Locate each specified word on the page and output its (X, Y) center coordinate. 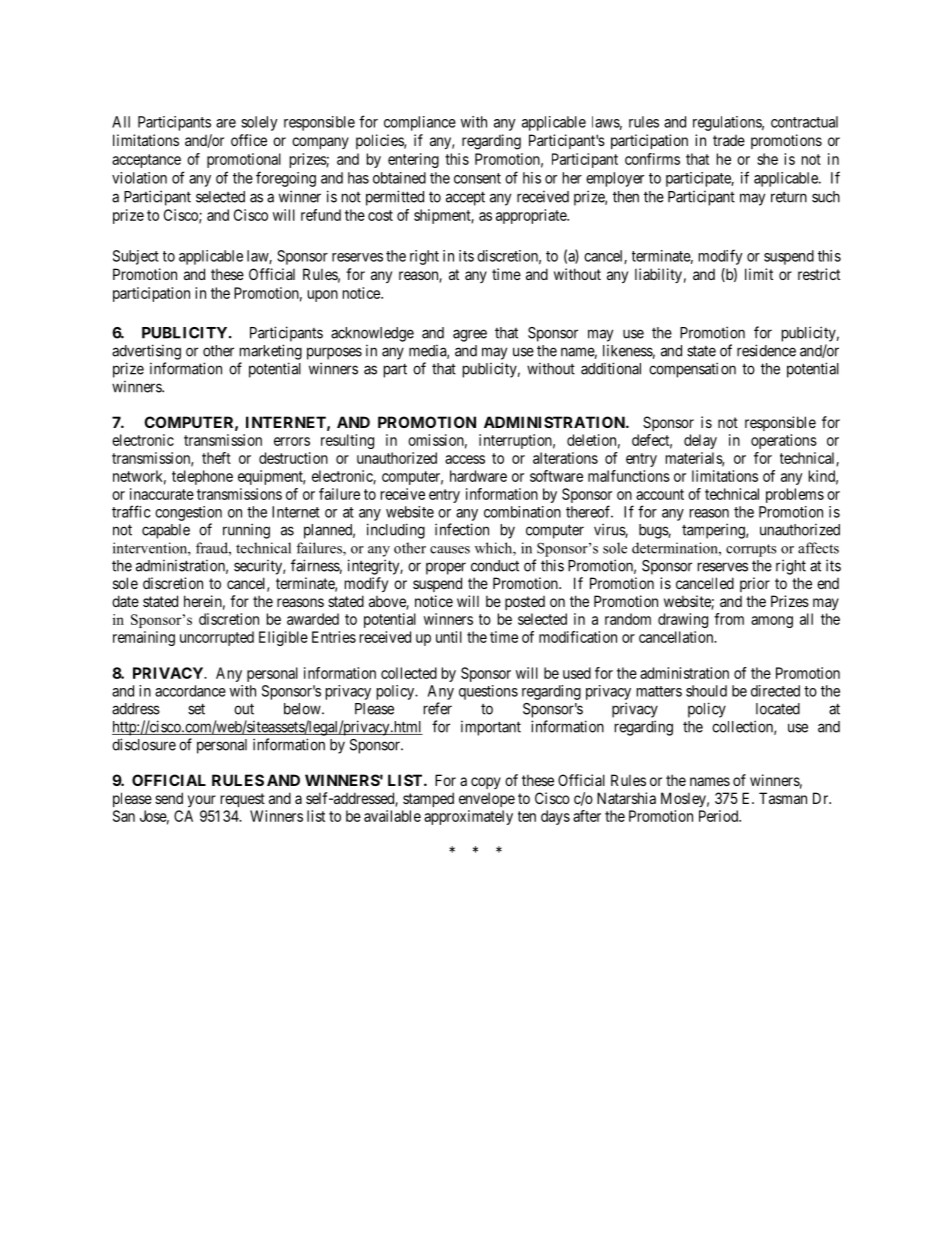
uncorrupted (217, 638)
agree (470, 335)
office (249, 140)
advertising (146, 352)
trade (729, 140)
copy (486, 783)
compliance (420, 123)
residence (766, 350)
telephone (202, 477)
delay (700, 441)
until (449, 637)
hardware (478, 476)
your (202, 801)
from (729, 619)
